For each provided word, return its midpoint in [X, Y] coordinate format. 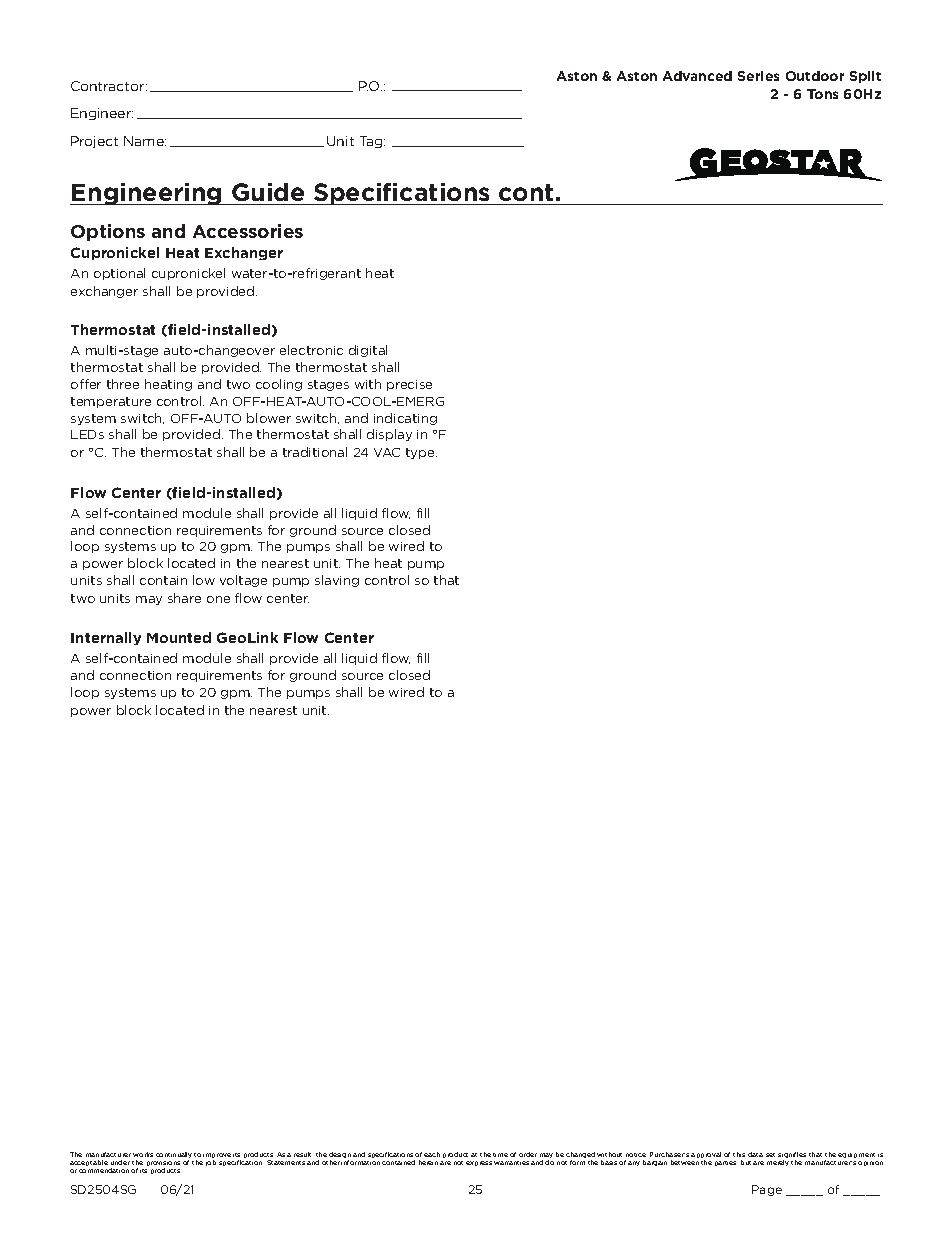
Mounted [179, 637]
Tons [822, 94]
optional [119, 274]
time [500, 1155]
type [421, 453]
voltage [243, 581]
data [755, 1154]
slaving [337, 581]
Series [758, 76]
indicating [405, 419]
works [143, 1154]
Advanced [697, 76]
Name [145, 141]
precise [409, 385]
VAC [387, 452]
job [211, 1163]
